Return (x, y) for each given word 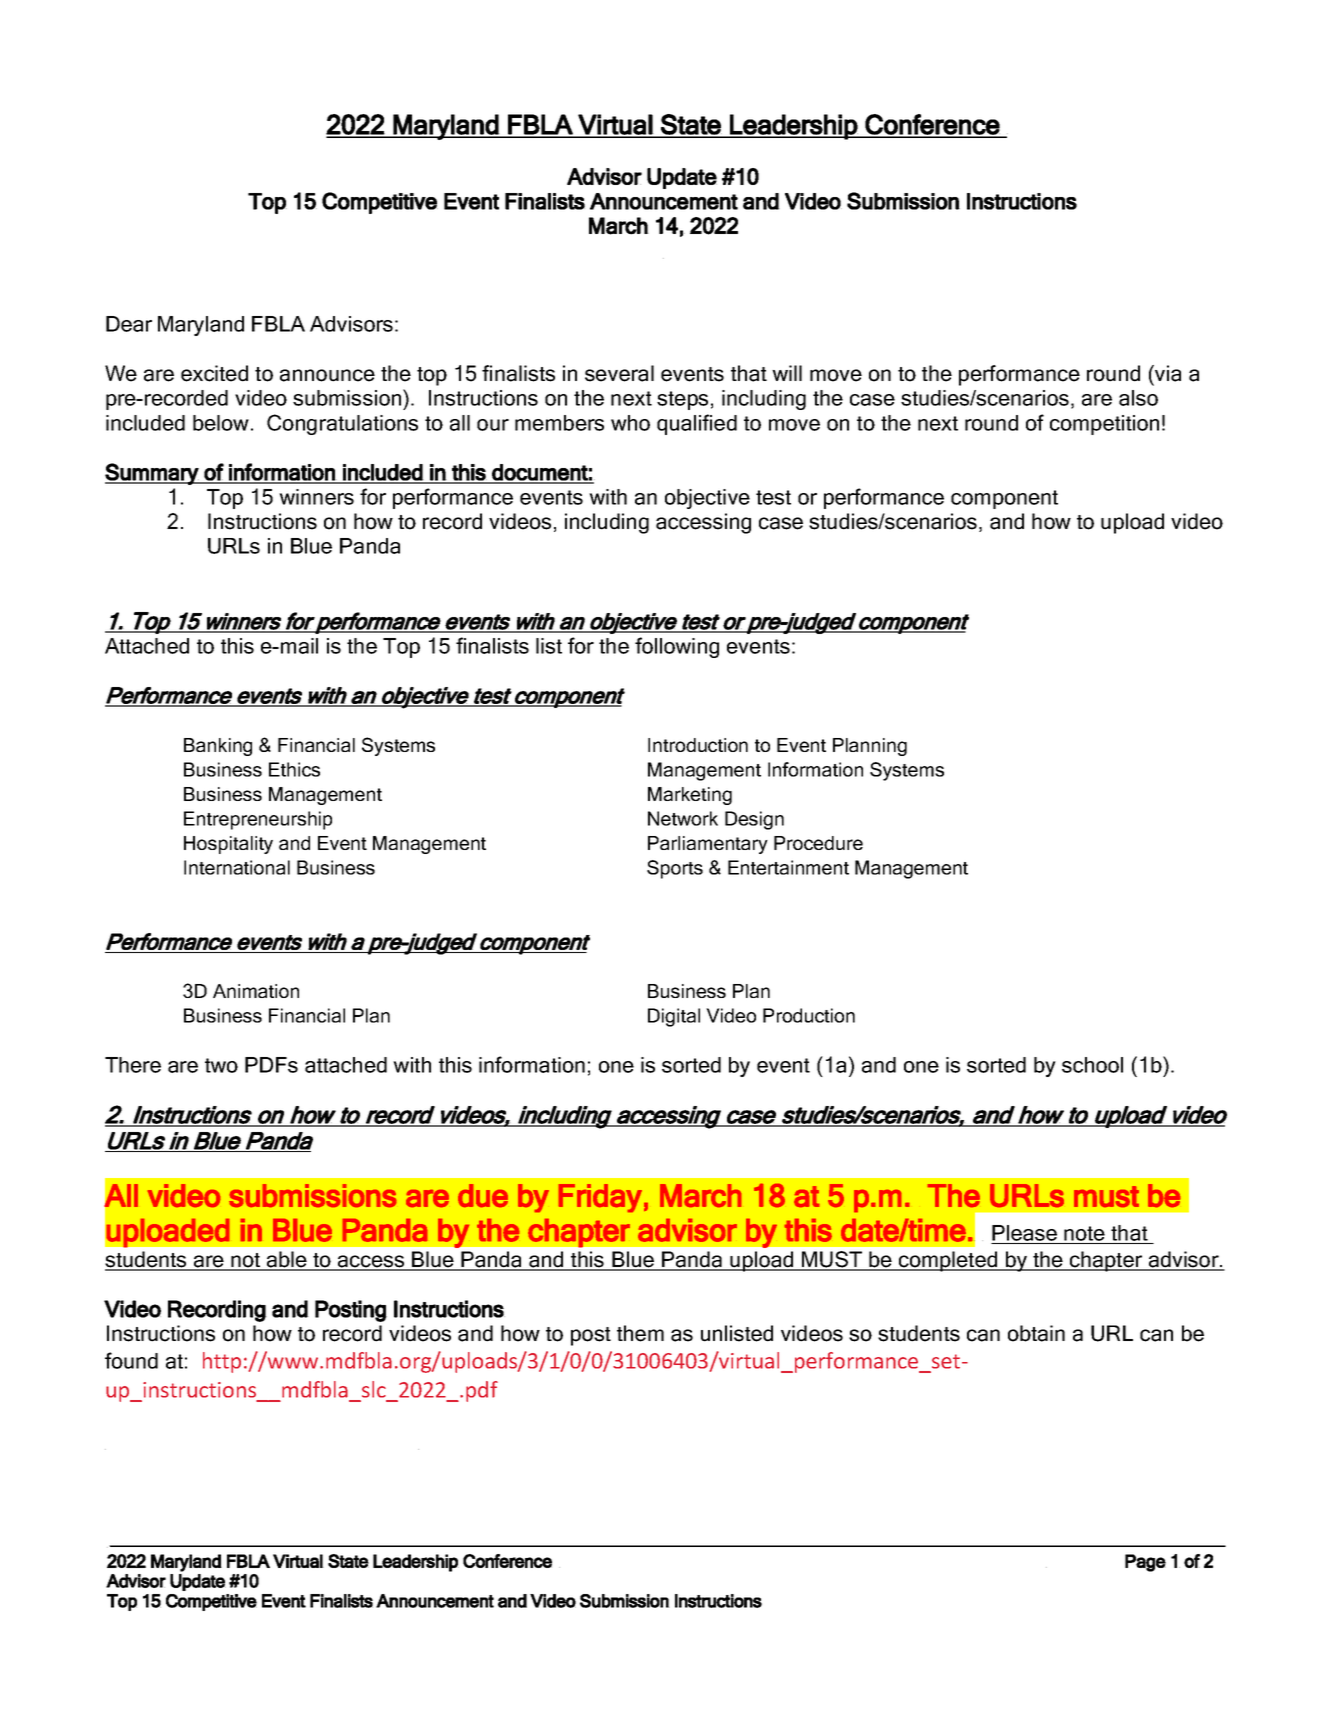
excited (214, 373)
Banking (218, 747)
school (1092, 1065)
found (131, 1360)
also (1138, 398)
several (619, 373)
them (640, 1333)
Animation (256, 991)
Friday (600, 1198)
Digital (674, 1017)
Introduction (698, 745)
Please (1025, 1234)
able (287, 1260)
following (677, 647)
